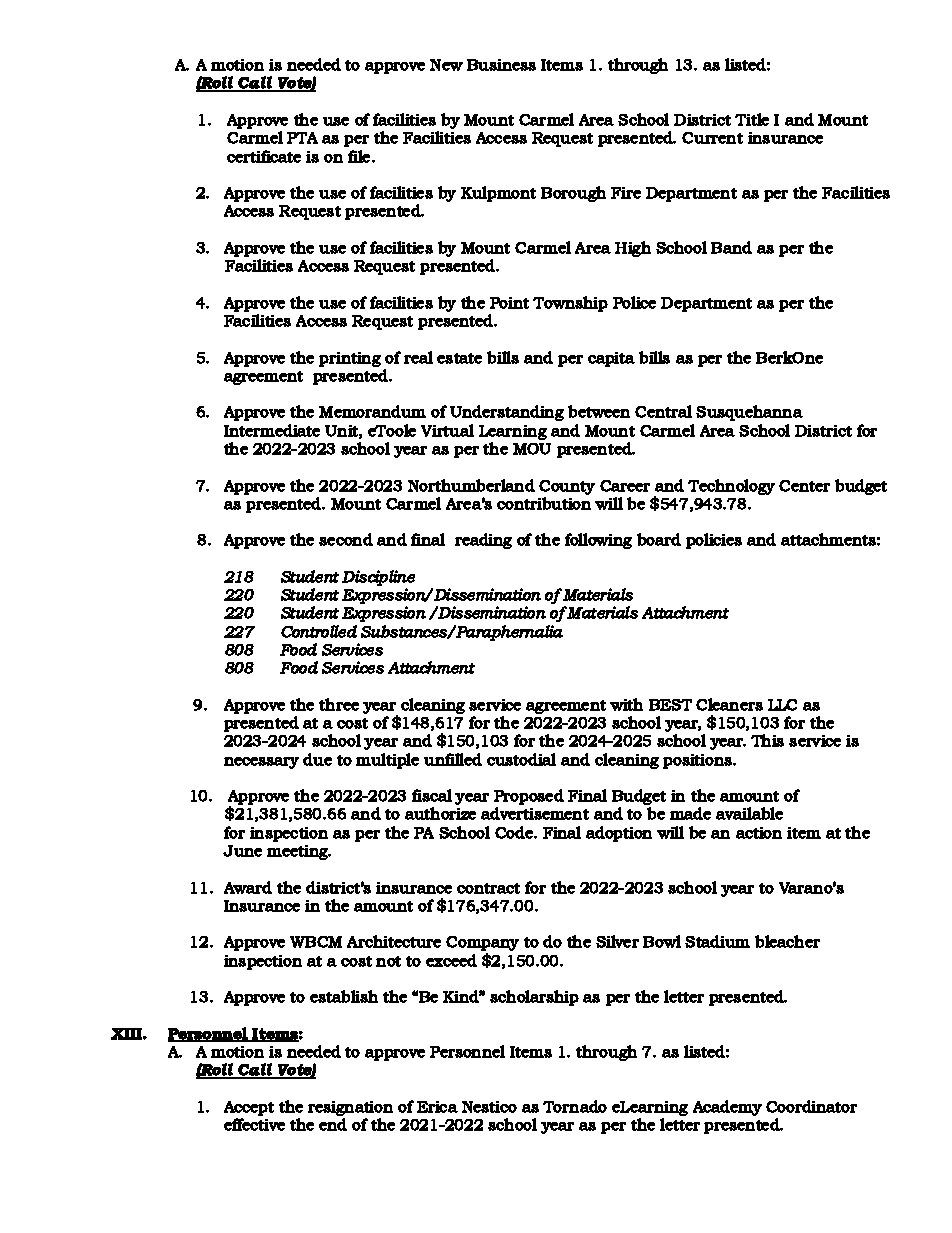  I want to click on second, so click(346, 539).
